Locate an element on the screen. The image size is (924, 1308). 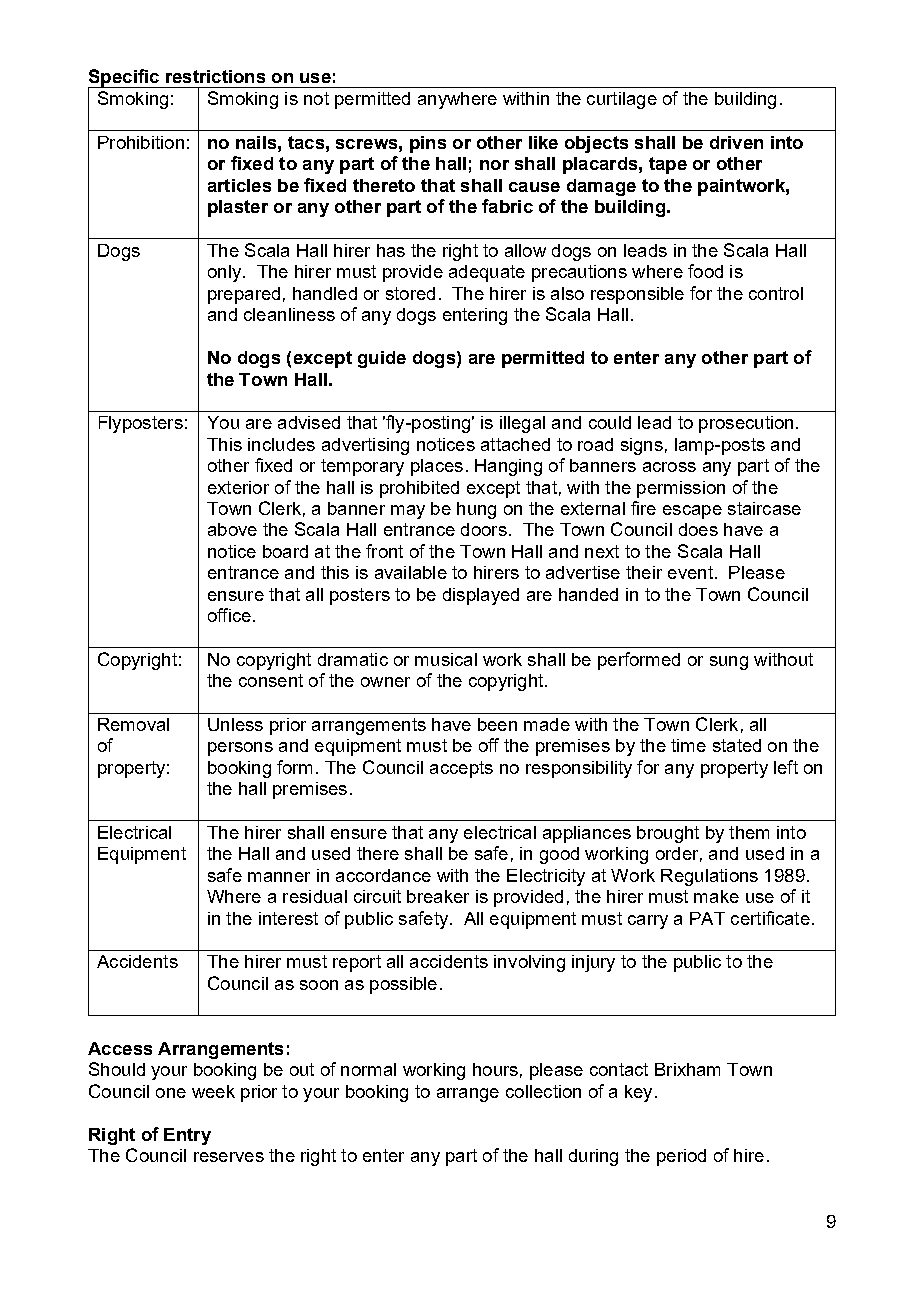
displayed is located at coordinates (481, 596).
